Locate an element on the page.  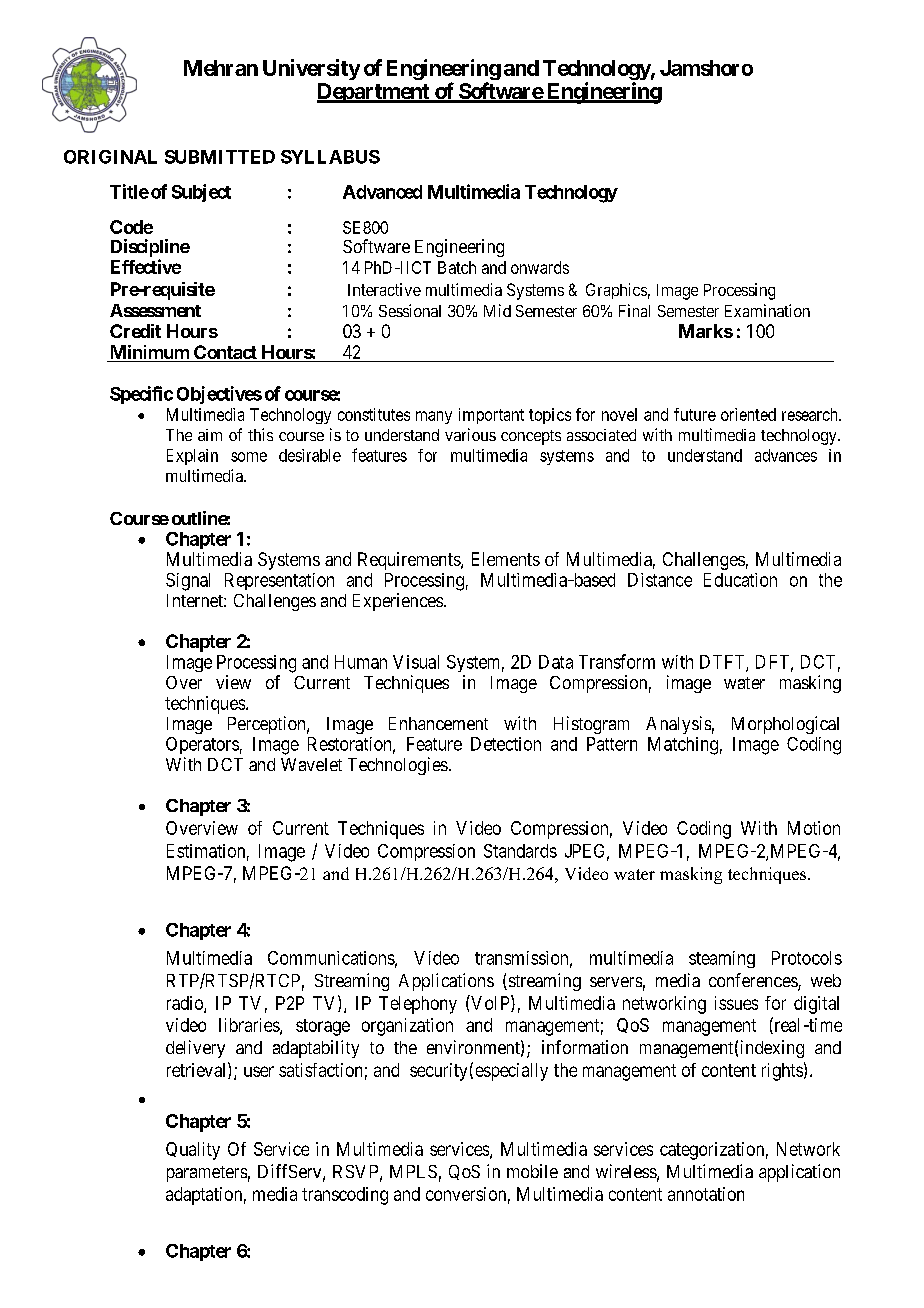
Standards is located at coordinates (520, 851).
